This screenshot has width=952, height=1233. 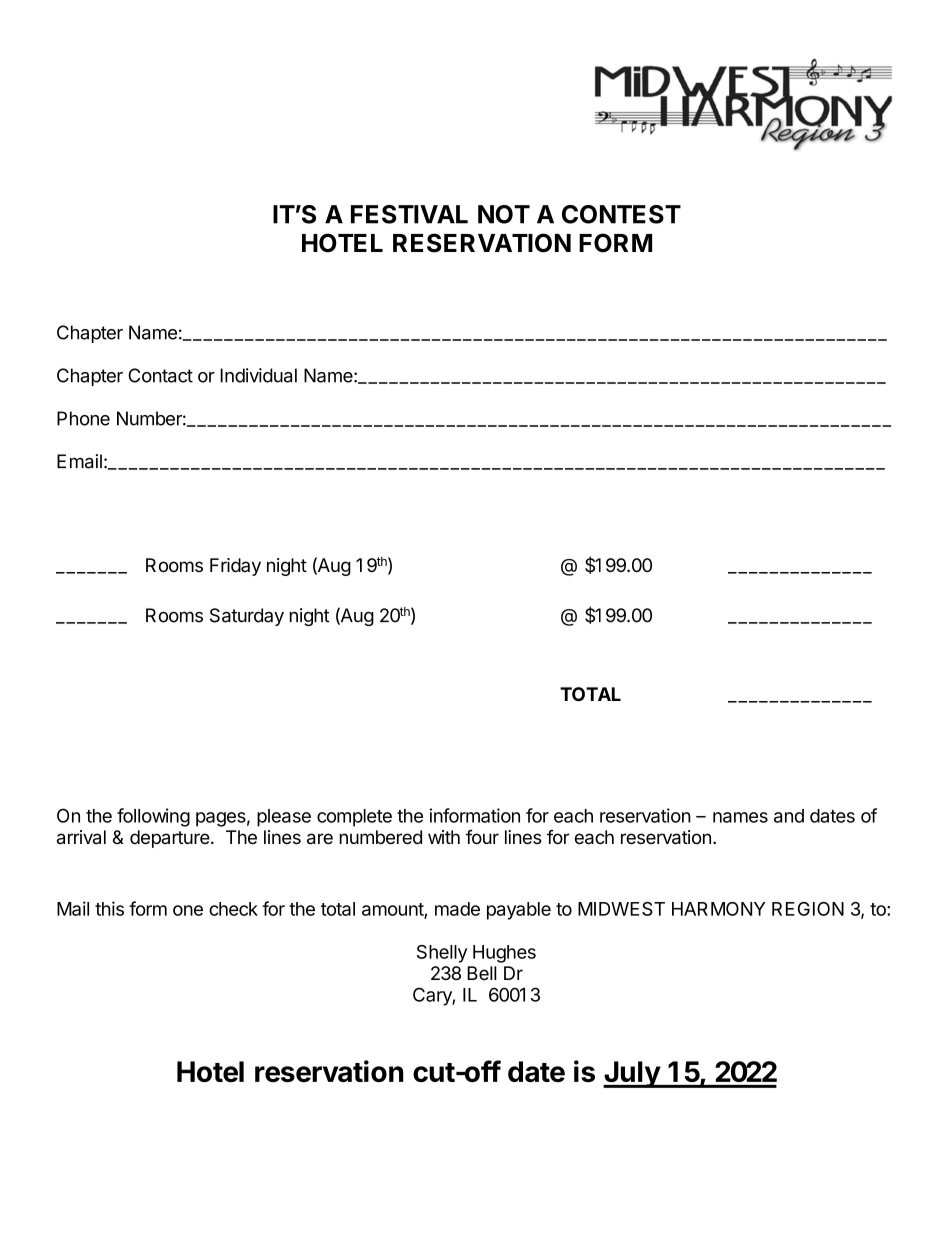 What do you see at coordinates (354, 818) in the screenshot?
I see `complete` at bounding box center [354, 818].
